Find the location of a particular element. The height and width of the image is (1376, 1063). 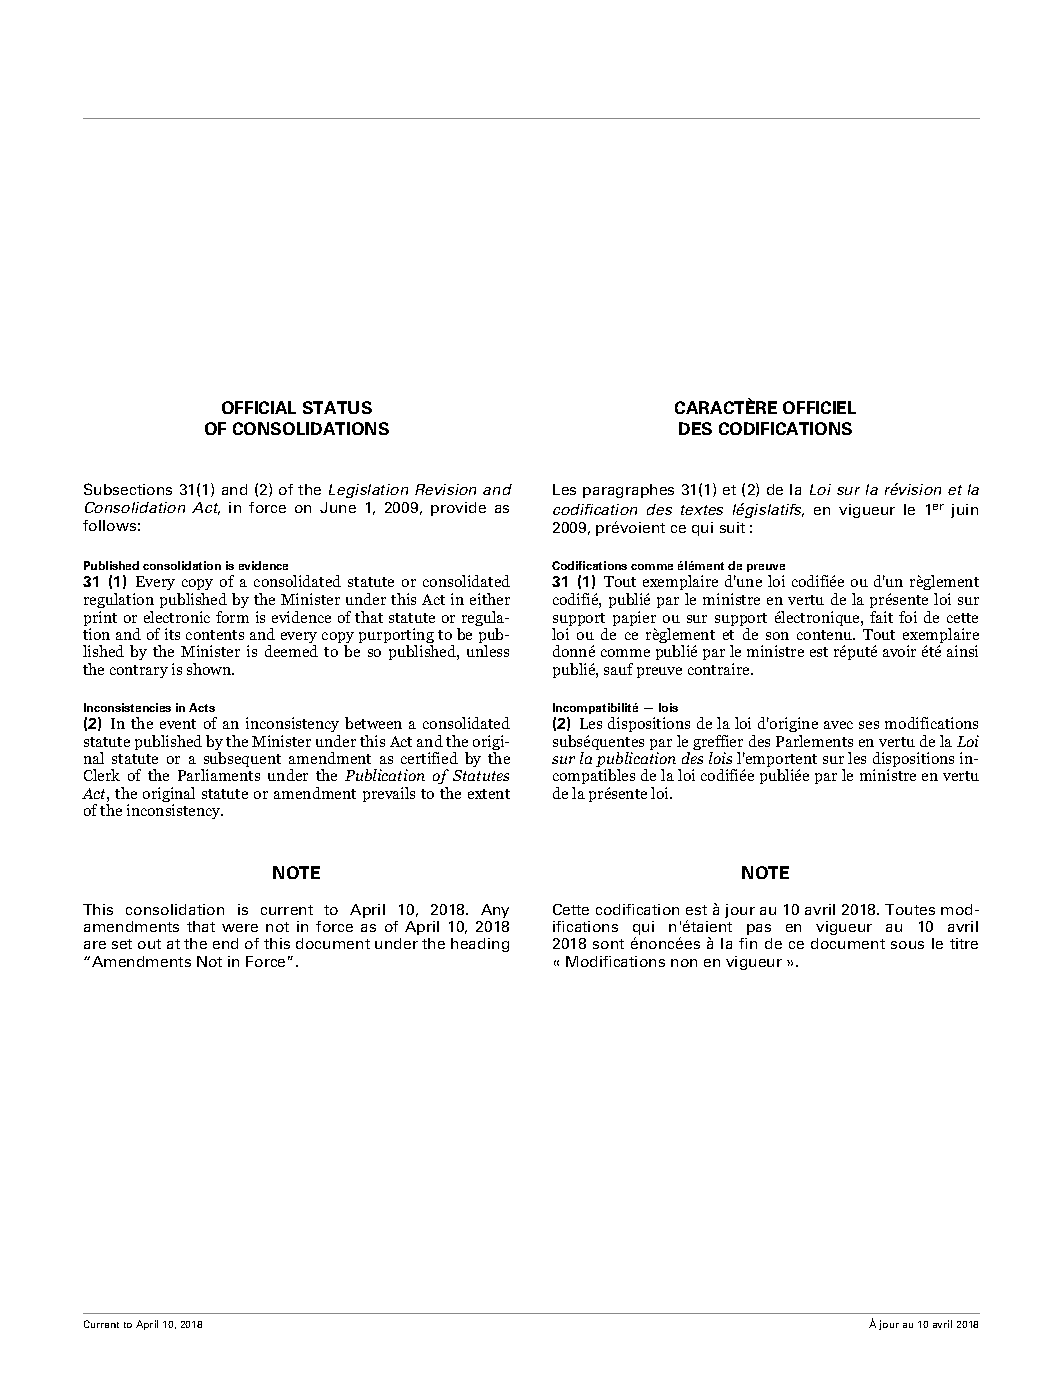

OFFICIAL is located at coordinates (259, 407).
